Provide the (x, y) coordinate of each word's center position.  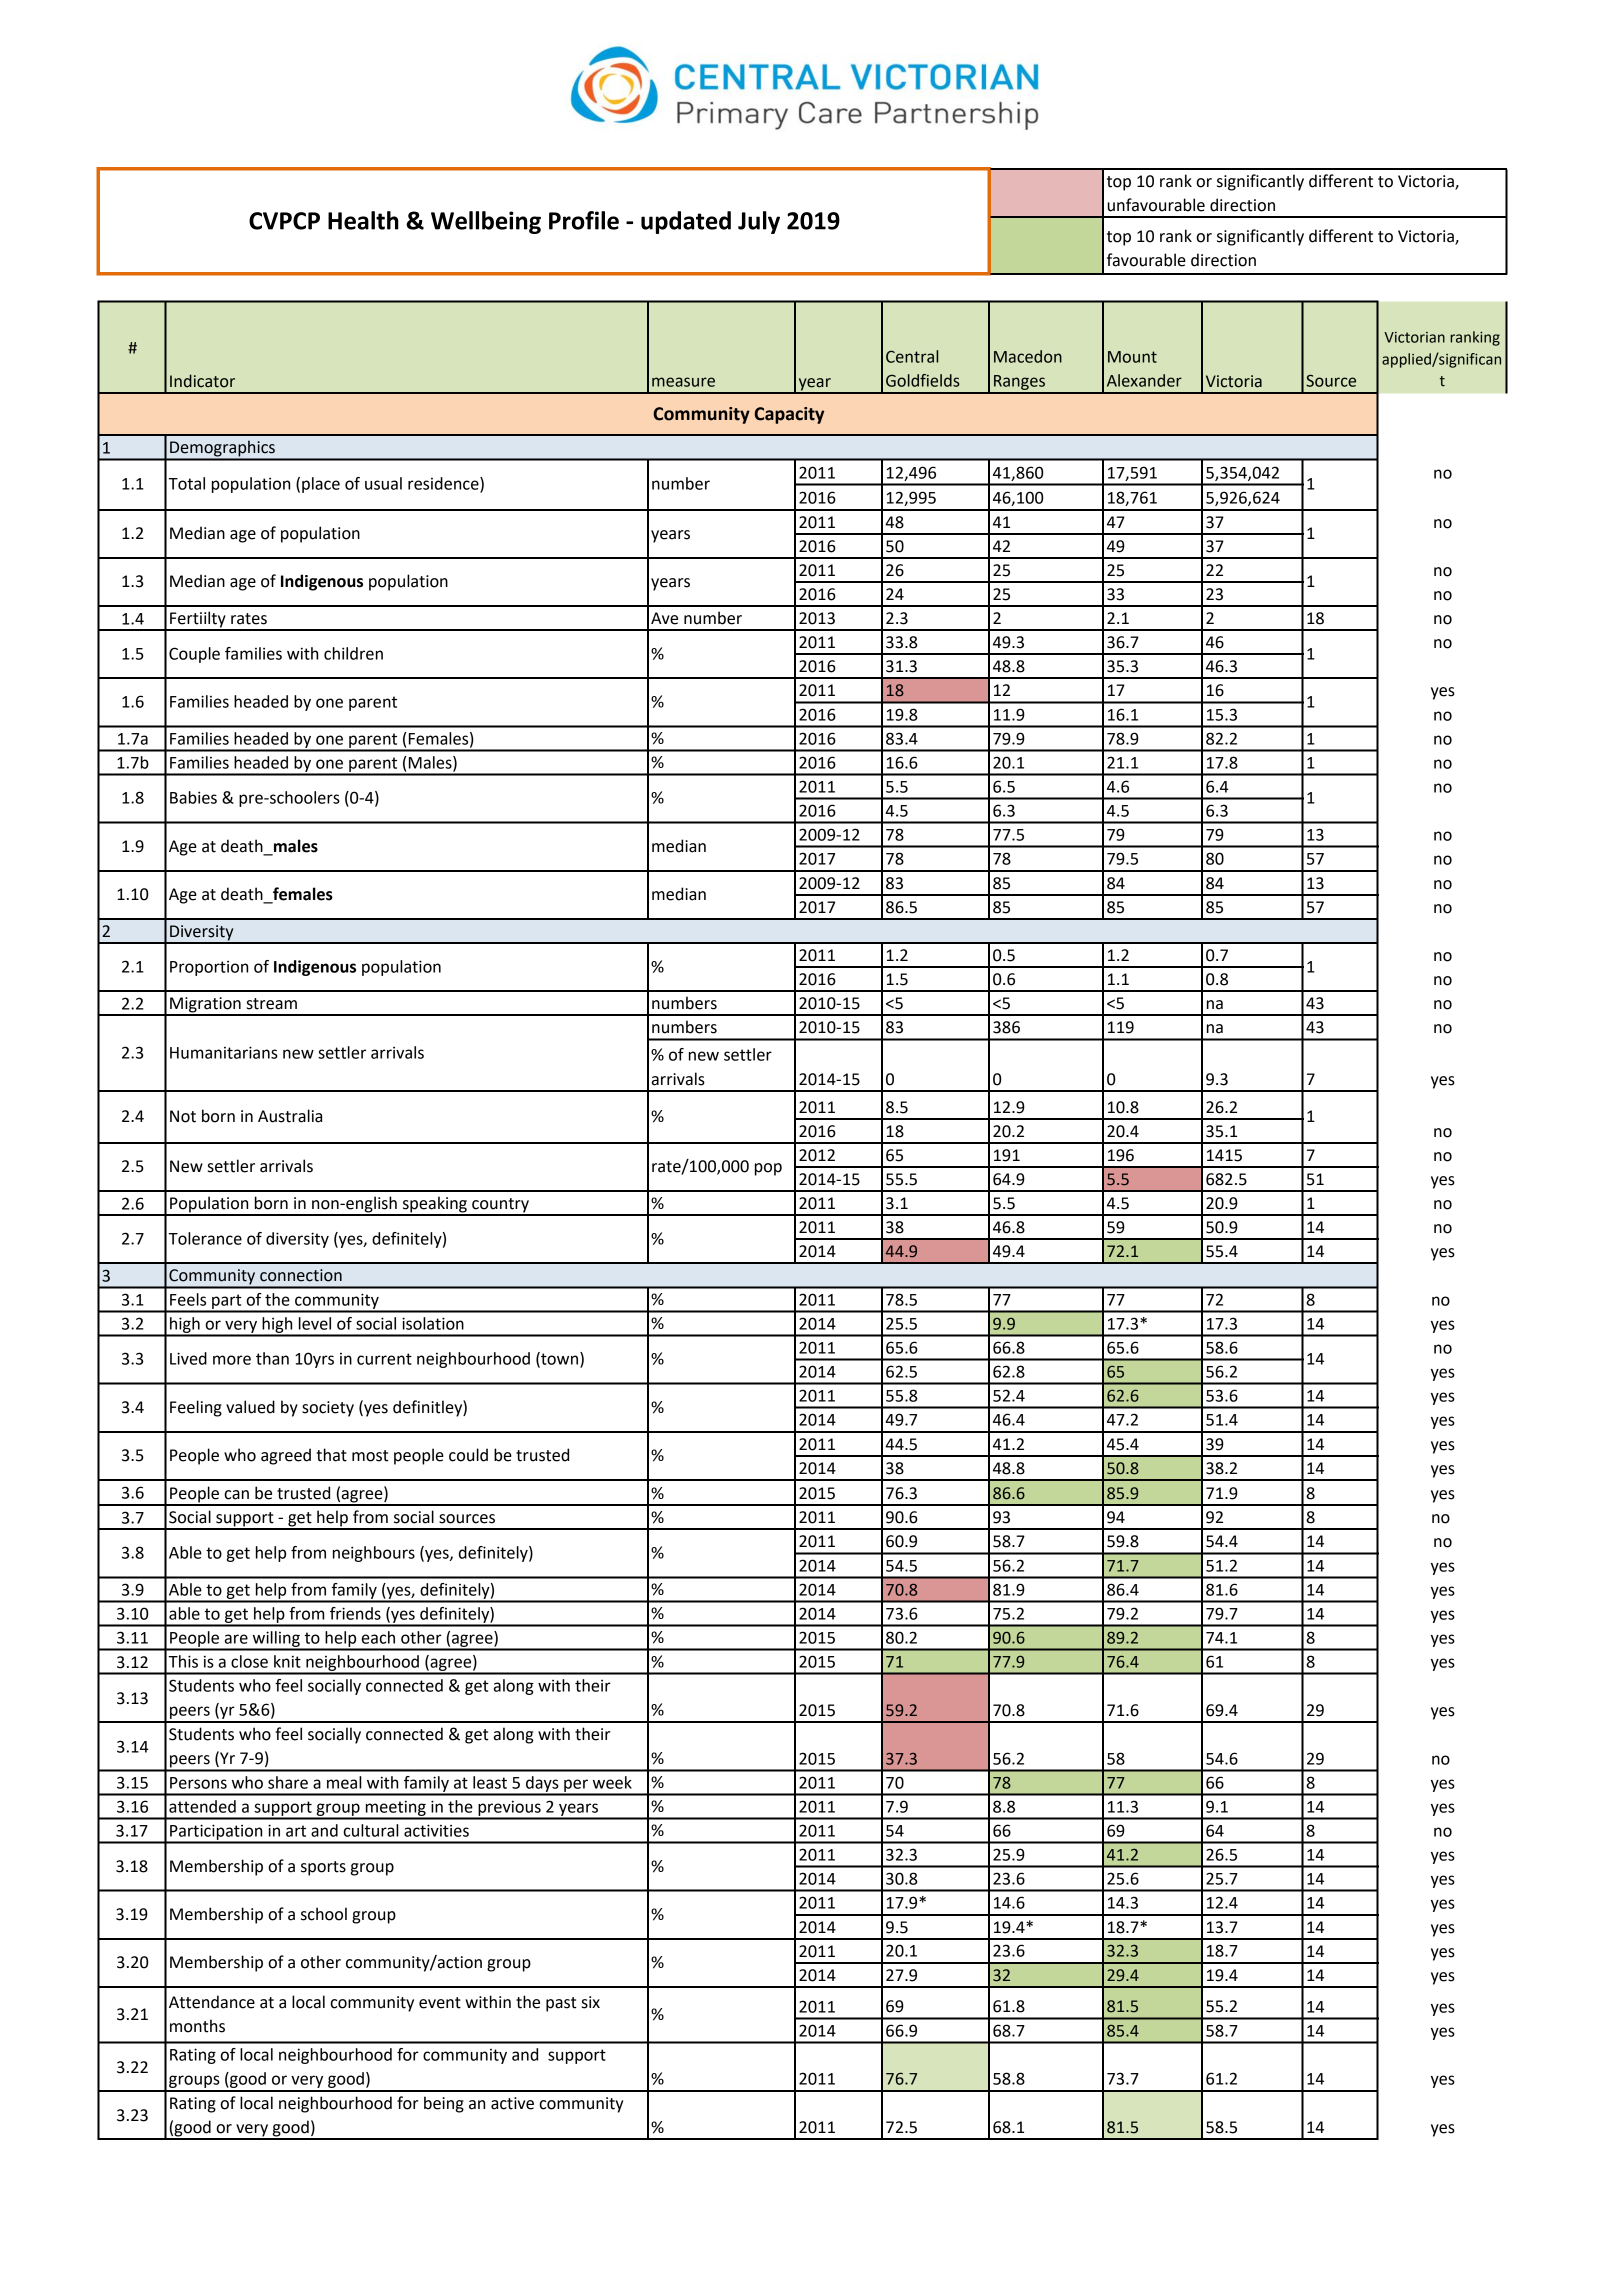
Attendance (212, 2002)
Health (363, 220)
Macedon (1028, 356)
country (500, 1206)
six (591, 2002)
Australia (290, 1116)
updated (686, 222)
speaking (434, 1205)
